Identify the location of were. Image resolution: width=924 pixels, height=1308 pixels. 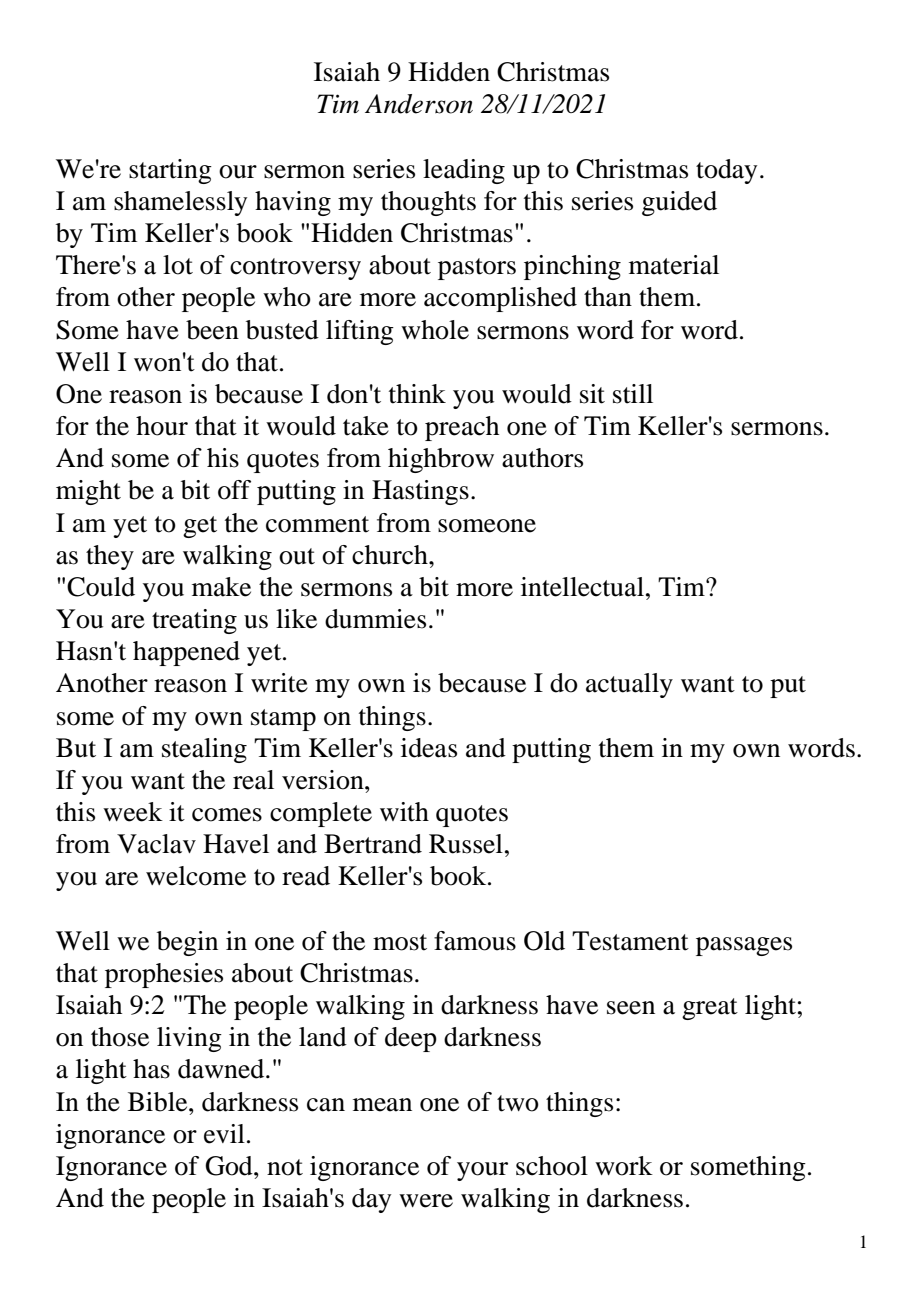
(426, 1201).
